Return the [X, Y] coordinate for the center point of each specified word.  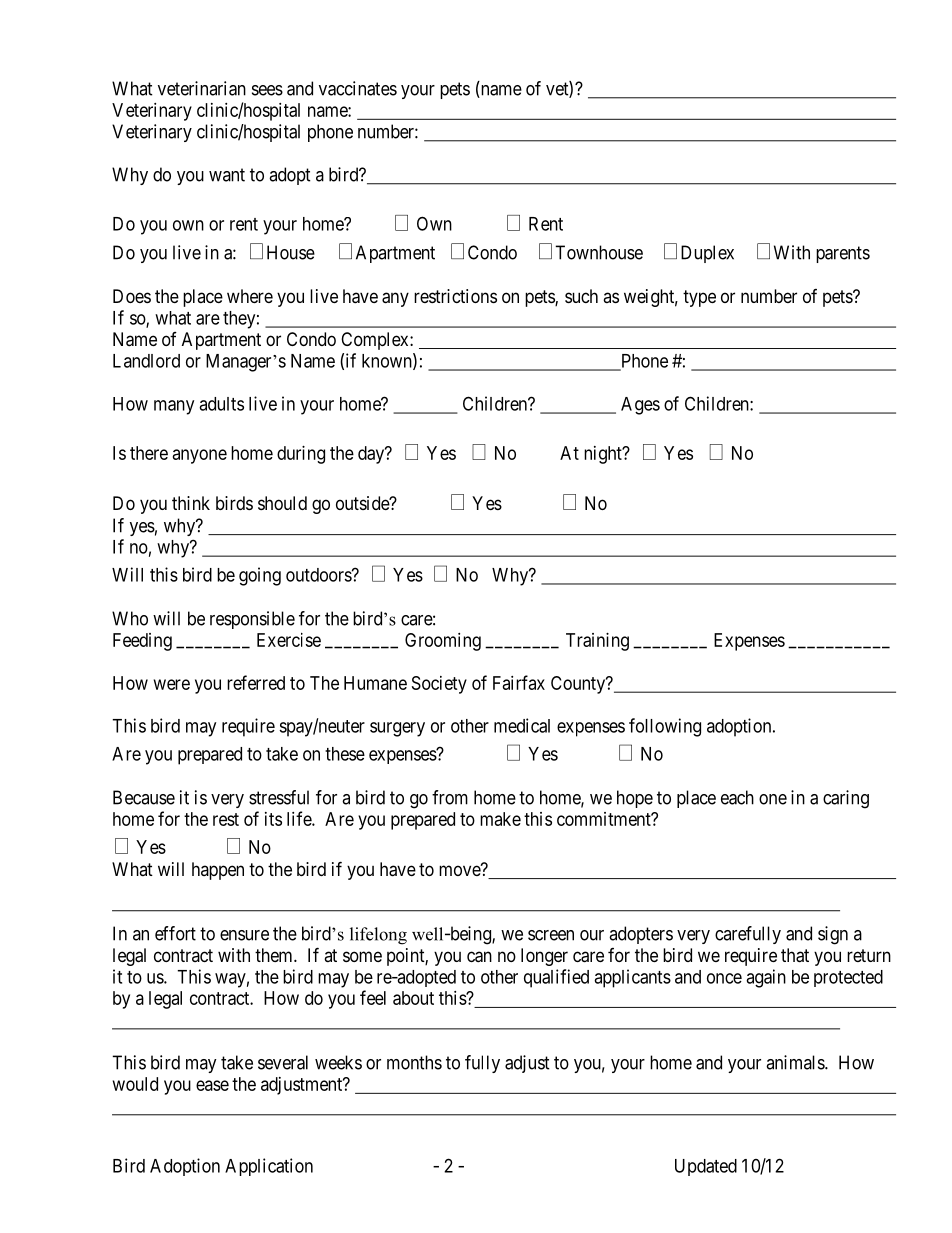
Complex [376, 341]
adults [221, 404]
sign [833, 935]
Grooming [443, 642]
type [699, 298]
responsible [252, 620]
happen [218, 871]
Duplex [707, 254]
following [665, 727]
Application [269, 1167]
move [460, 870]
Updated [706, 1167]
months [414, 1062]
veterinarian [202, 88]
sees [267, 90]
